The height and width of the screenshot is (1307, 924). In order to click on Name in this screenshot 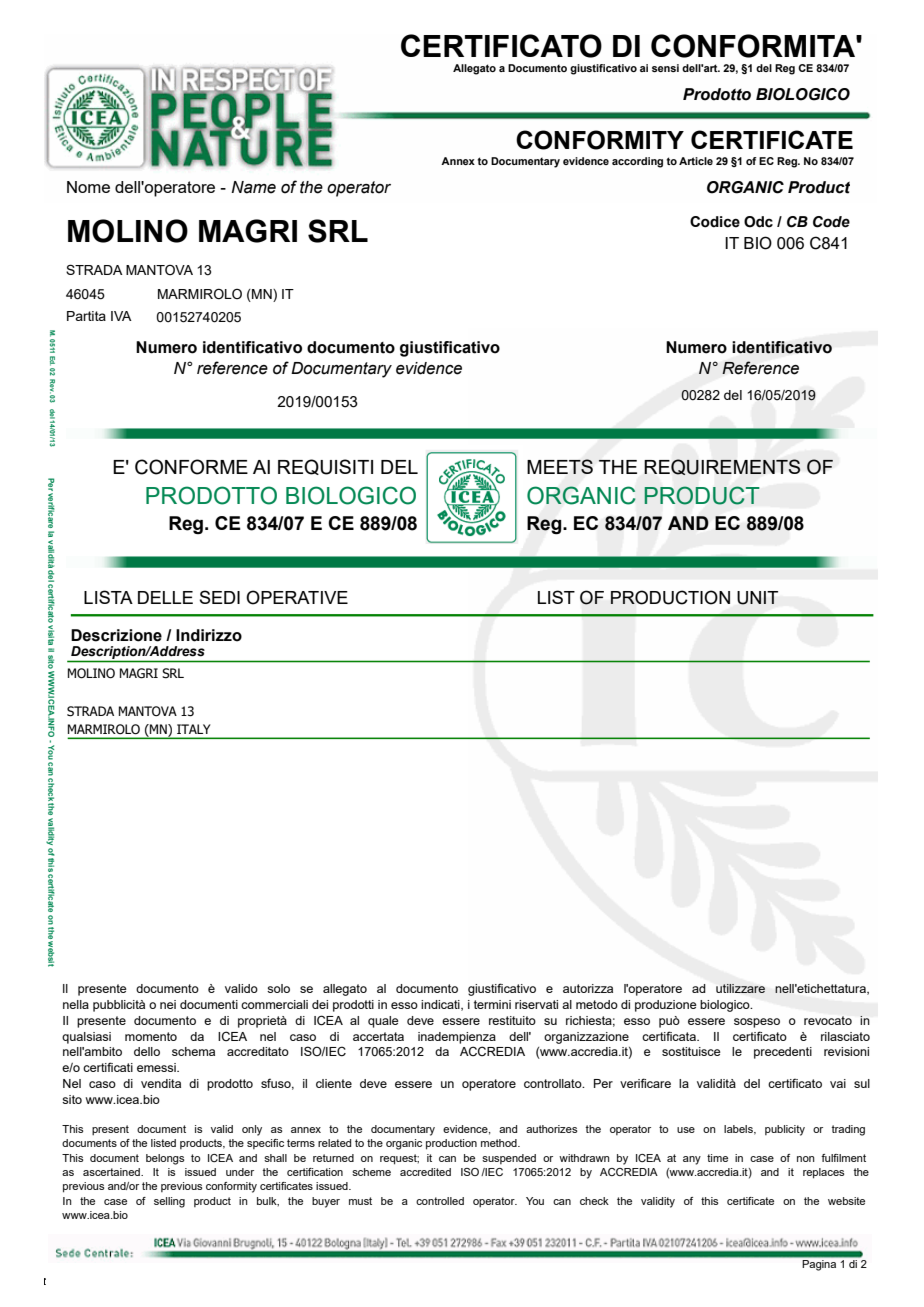, I will do `click(253, 187)`.
